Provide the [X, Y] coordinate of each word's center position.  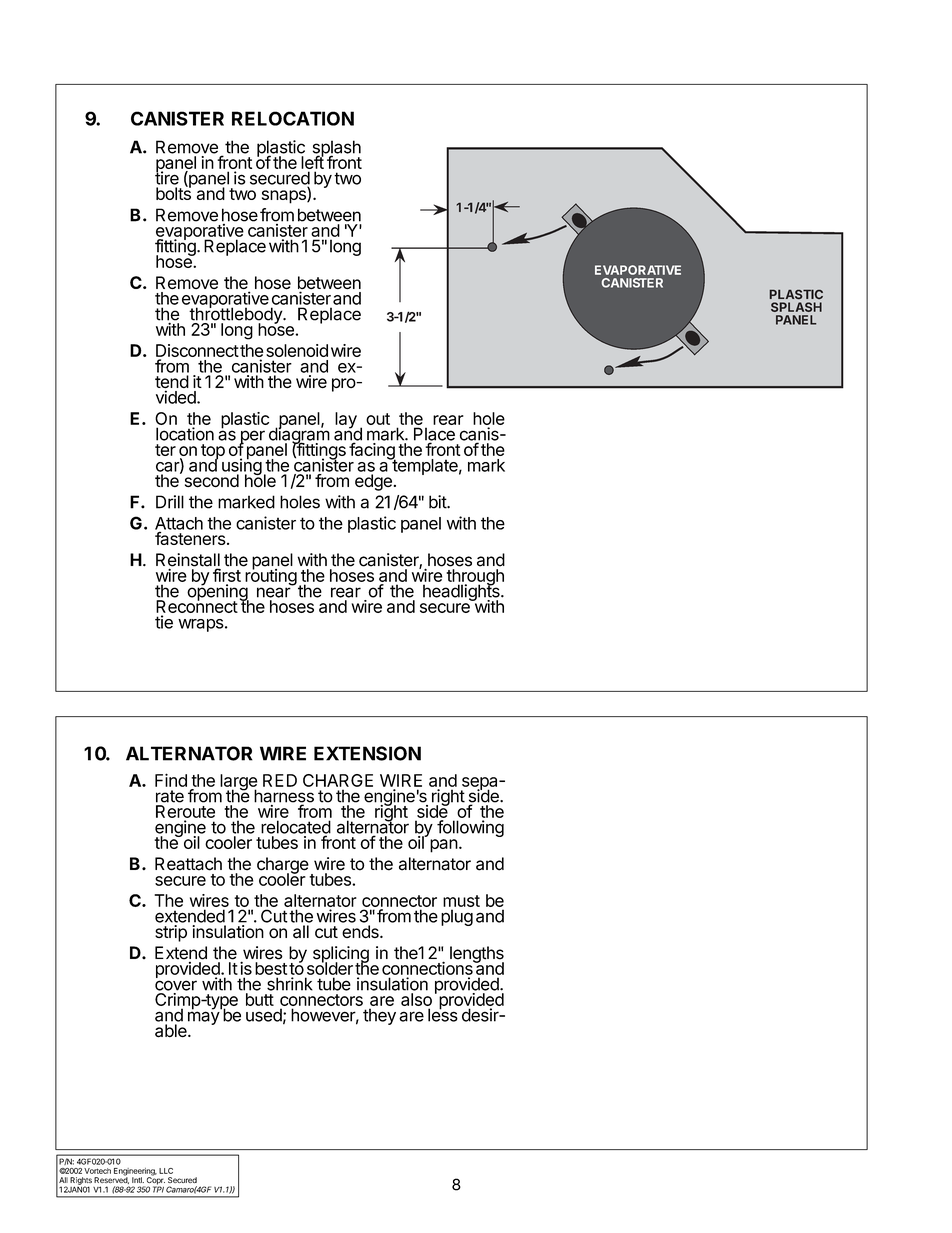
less [443, 1014]
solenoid [297, 350]
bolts [173, 192]
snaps [285, 197]
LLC [166, 1171]
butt [260, 999]
